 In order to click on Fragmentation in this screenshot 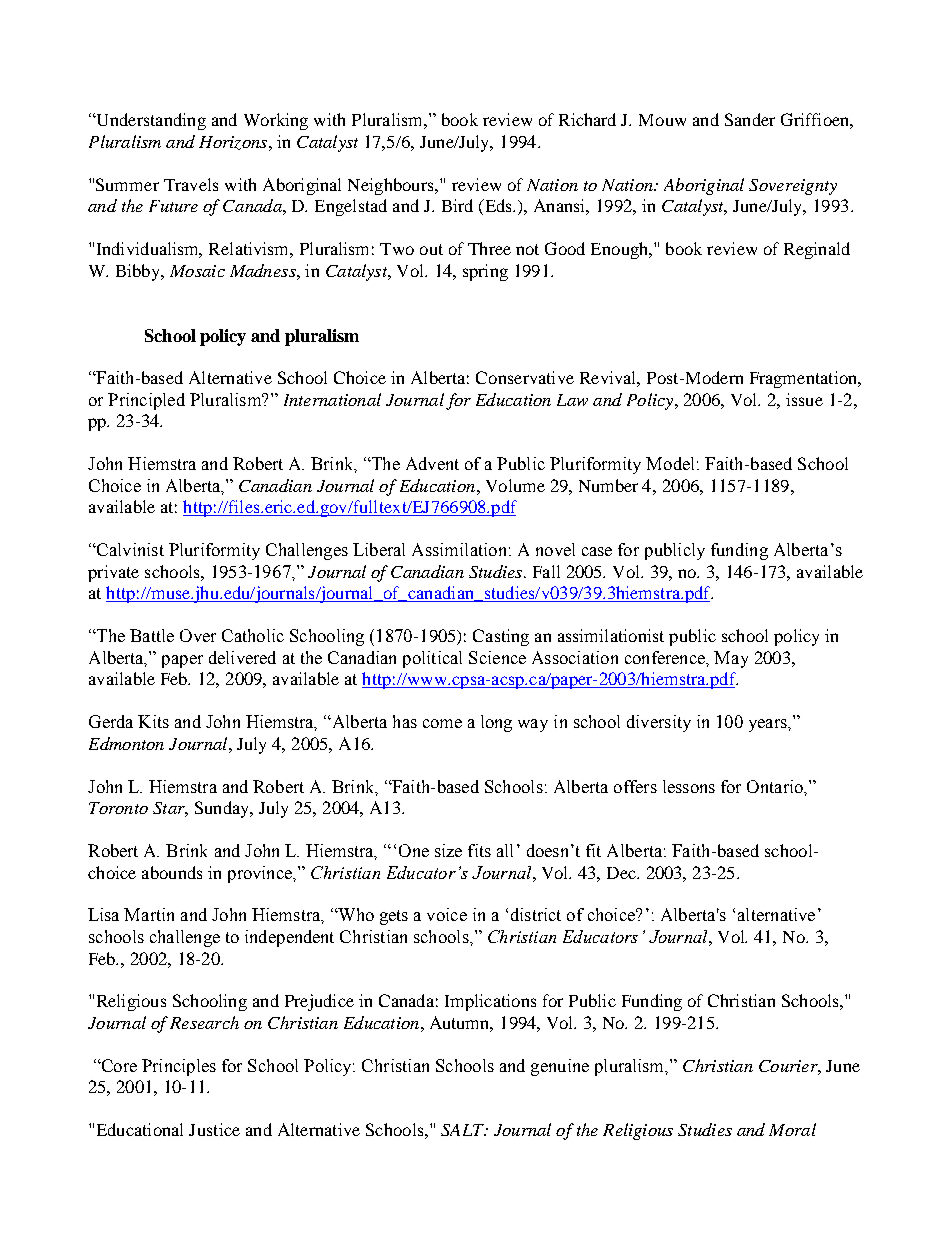, I will do `click(805, 379)`.
